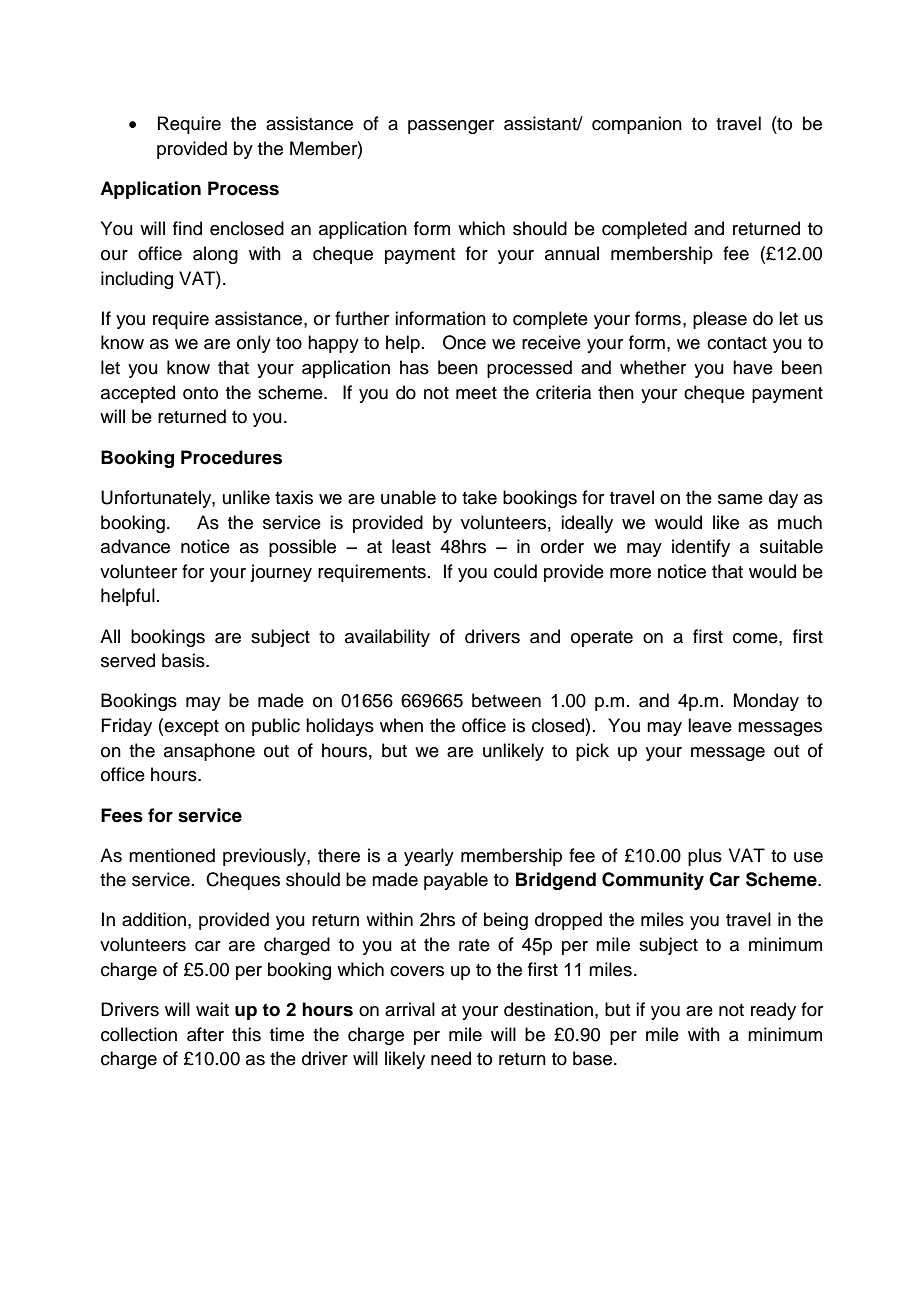  I want to click on plus, so click(705, 857).
